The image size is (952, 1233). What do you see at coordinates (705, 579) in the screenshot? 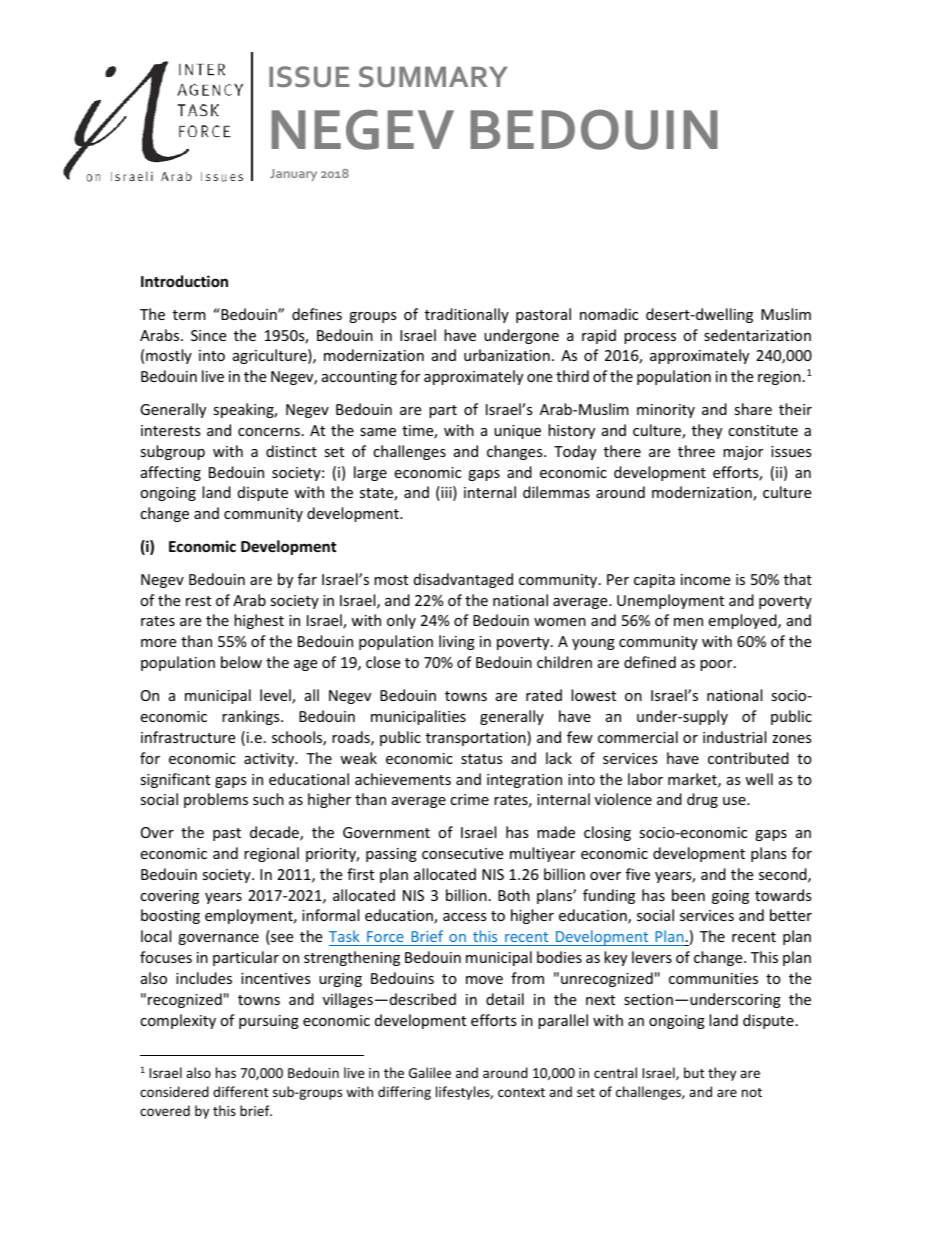
I see `income` at bounding box center [705, 579].
